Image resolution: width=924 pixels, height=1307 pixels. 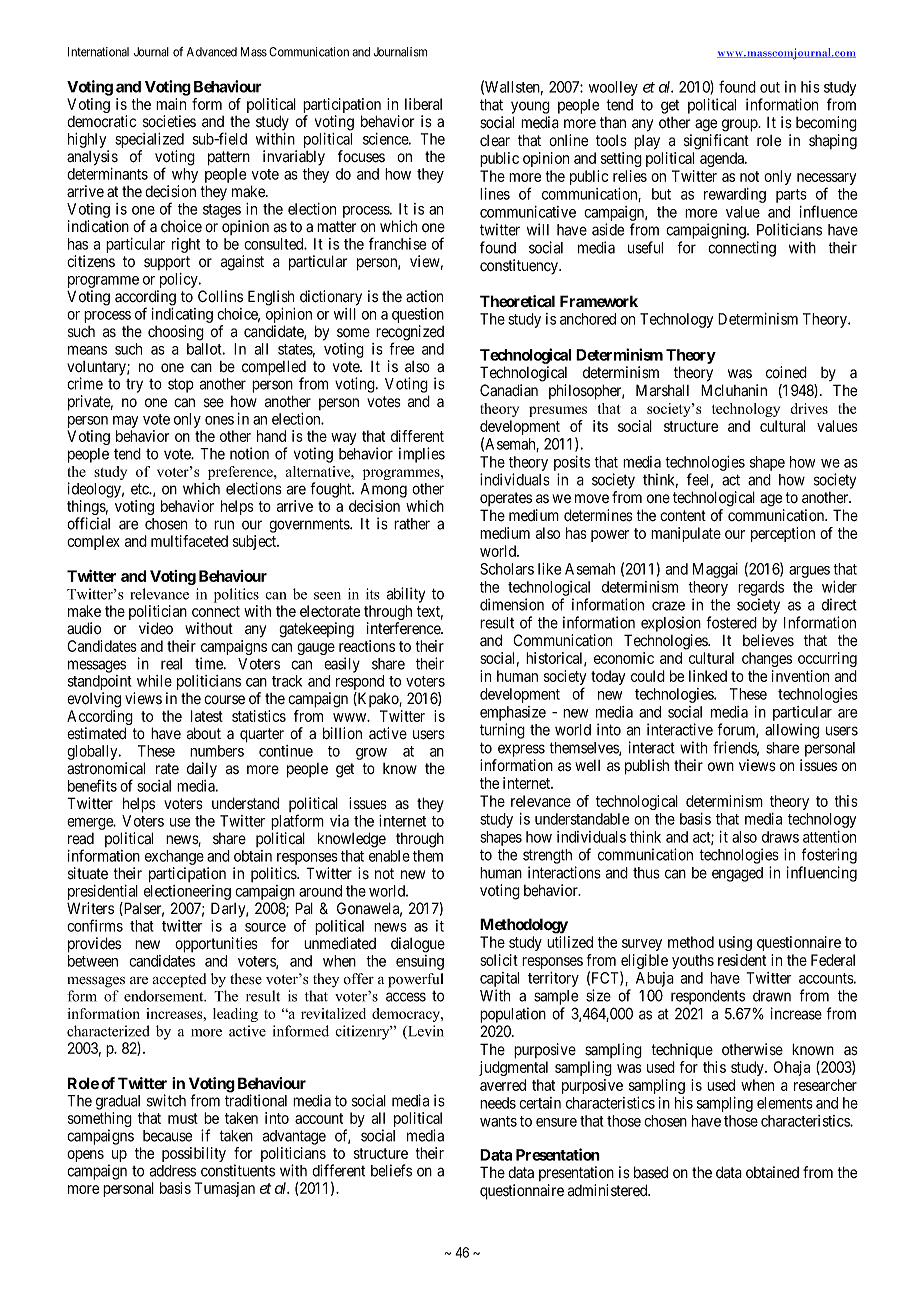 I want to click on video, so click(x=156, y=628).
